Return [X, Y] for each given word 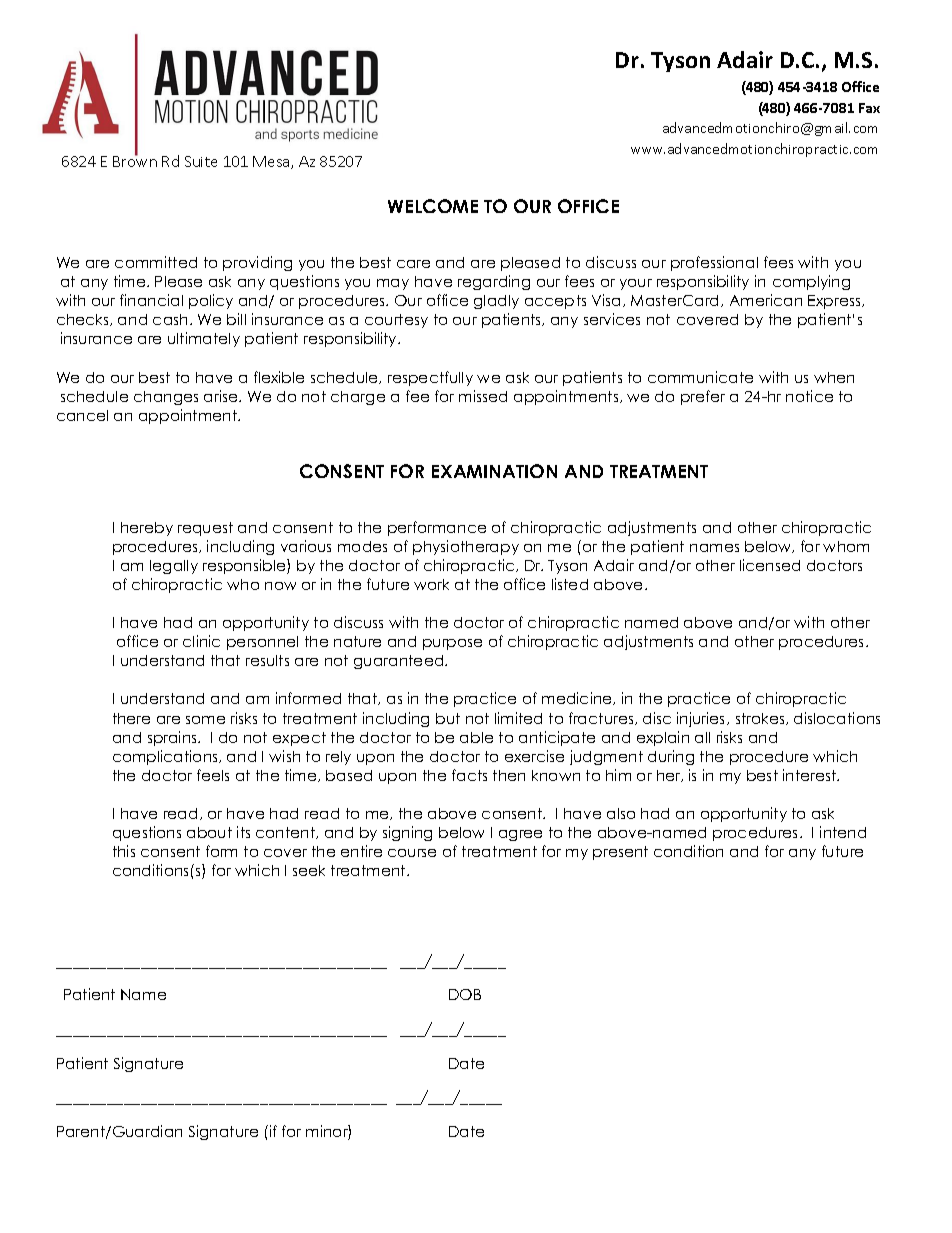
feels [213, 775]
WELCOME [433, 206]
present [620, 853]
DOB [465, 994]
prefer [703, 397]
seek [309, 870]
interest [811, 775]
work [431, 584]
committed [156, 262]
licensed [770, 565]
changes [166, 398]
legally [174, 567]
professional [714, 263]
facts [469, 775]
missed [483, 396]
